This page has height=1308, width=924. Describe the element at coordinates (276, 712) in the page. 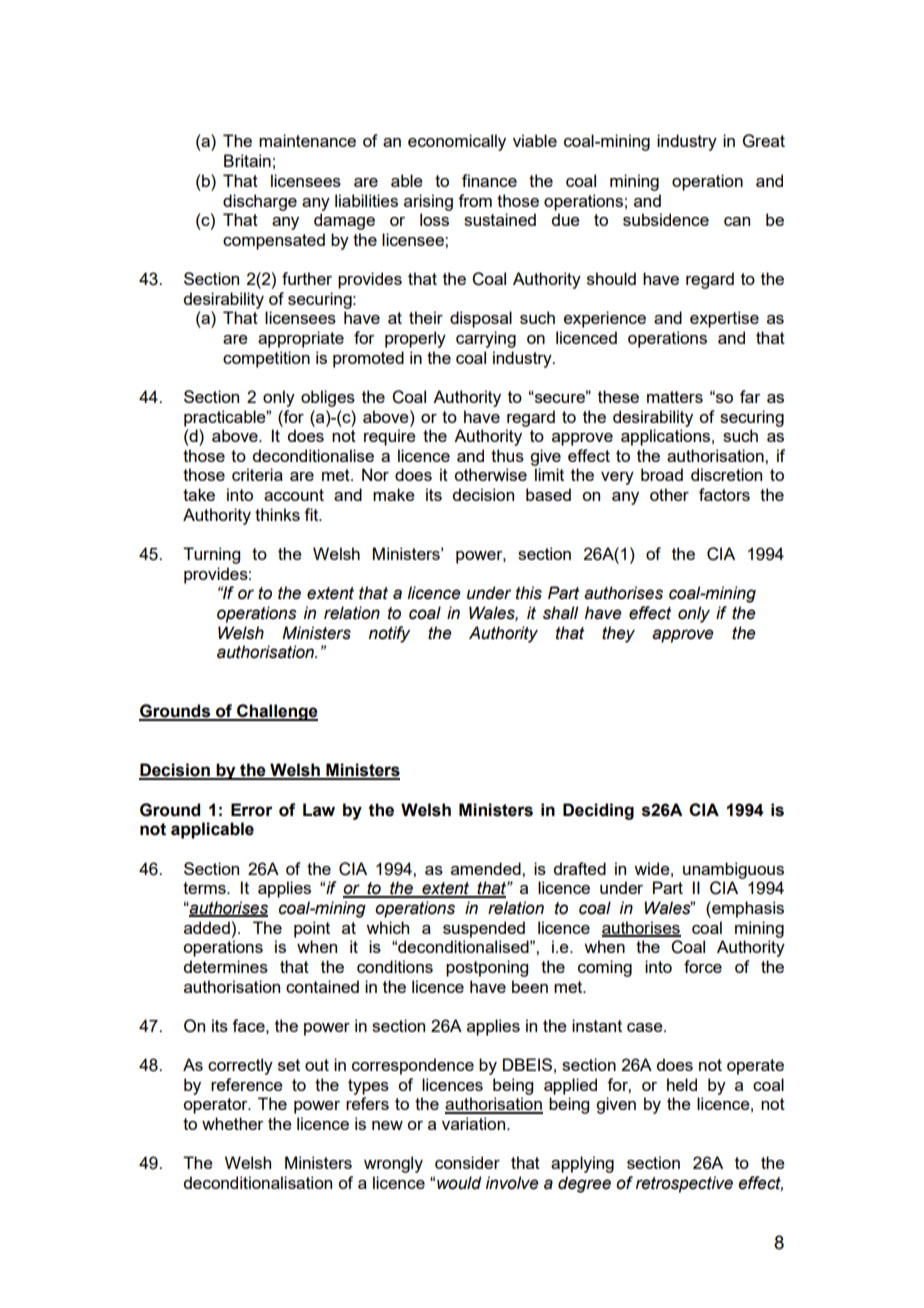

I see `Challenge` at that location.
